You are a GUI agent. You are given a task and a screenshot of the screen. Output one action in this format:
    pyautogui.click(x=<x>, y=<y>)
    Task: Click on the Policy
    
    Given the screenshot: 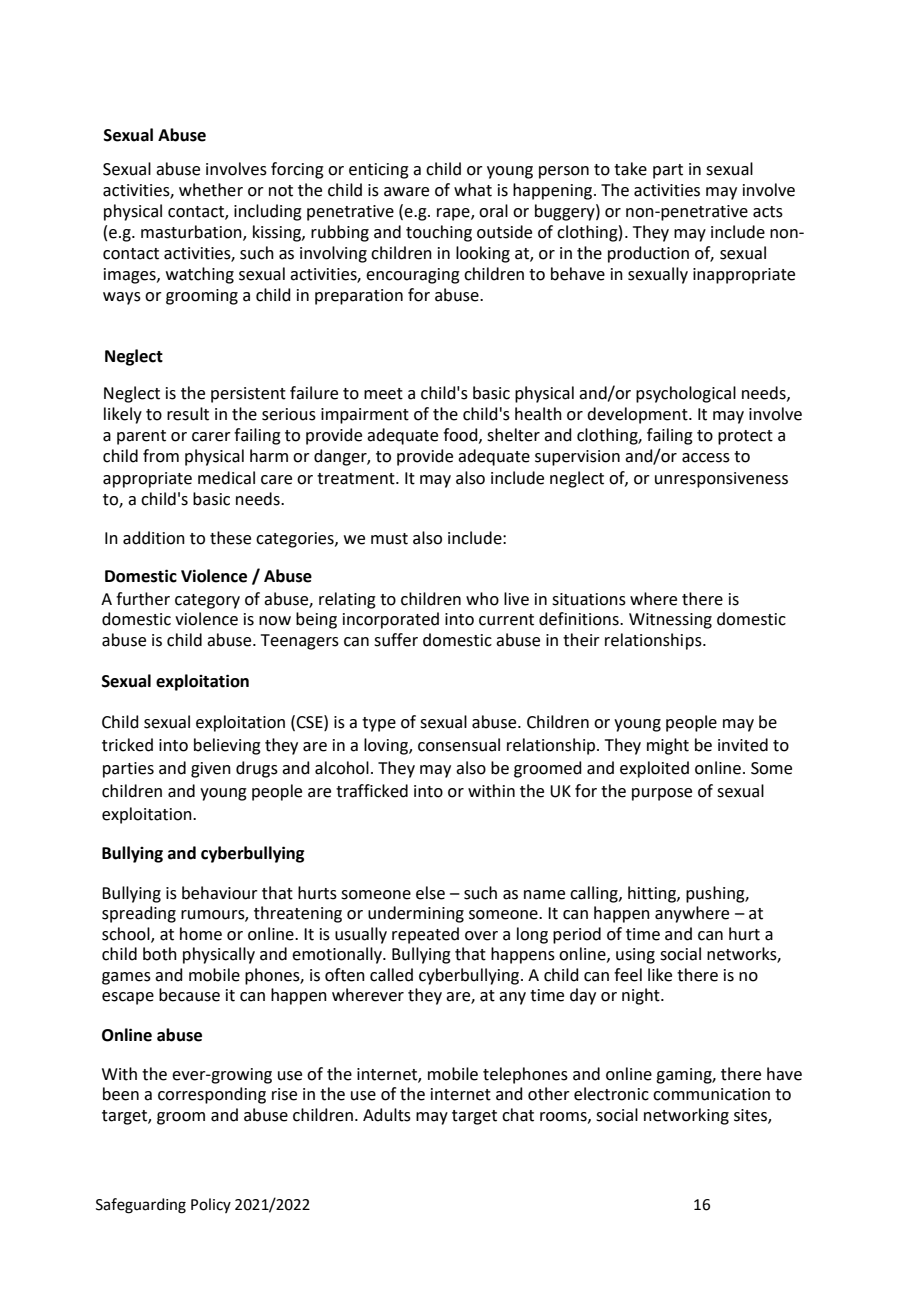 What is the action you would take?
    pyautogui.click(x=211, y=1205)
